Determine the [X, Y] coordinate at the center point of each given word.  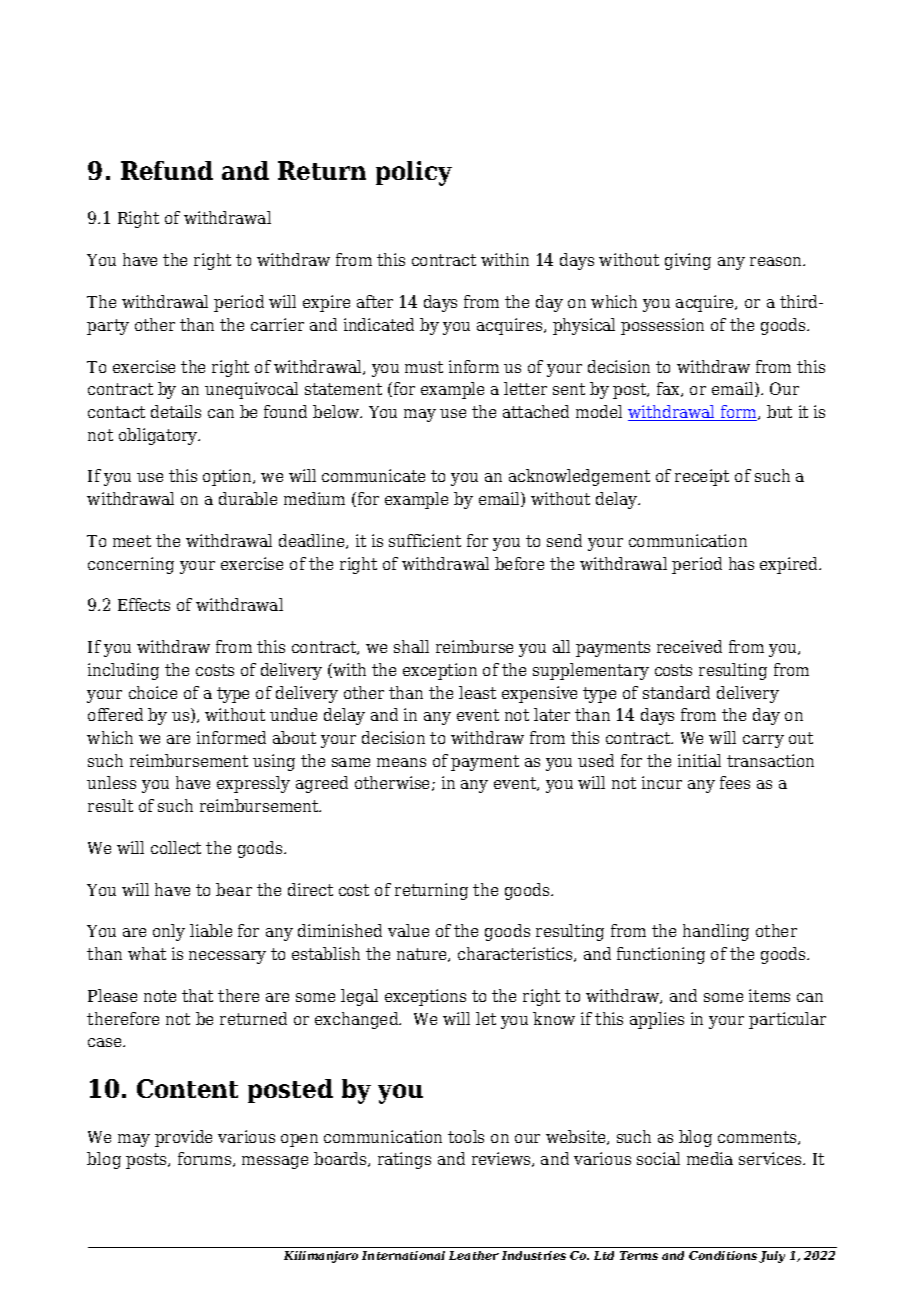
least [477, 692]
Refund [167, 170]
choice [153, 692]
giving [688, 261]
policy [414, 173]
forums [206, 1159]
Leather [474, 1255]
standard [676, 692]
